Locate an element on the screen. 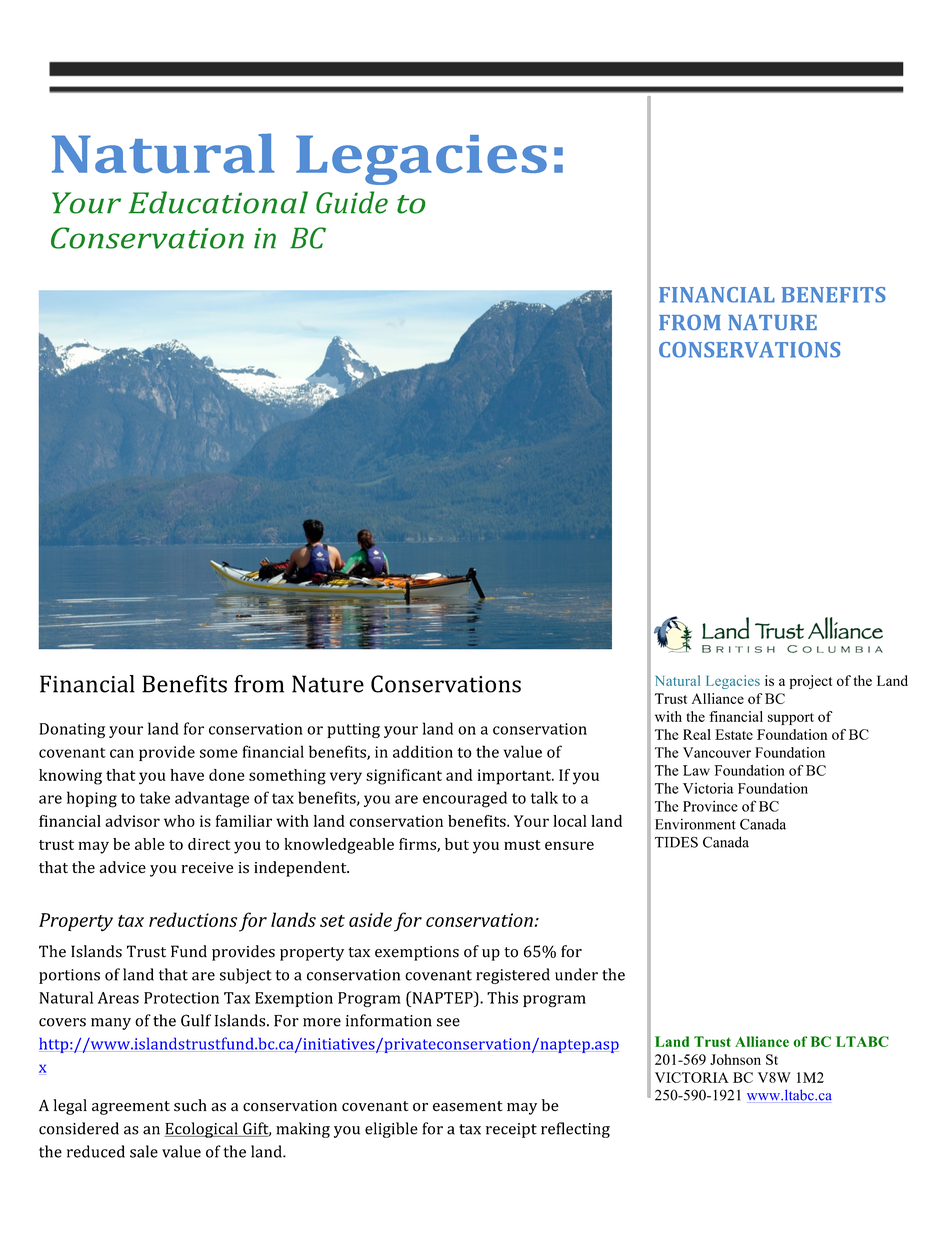 This screenshot has height=1233, width=952. have is located at coordinates (187, 775).
